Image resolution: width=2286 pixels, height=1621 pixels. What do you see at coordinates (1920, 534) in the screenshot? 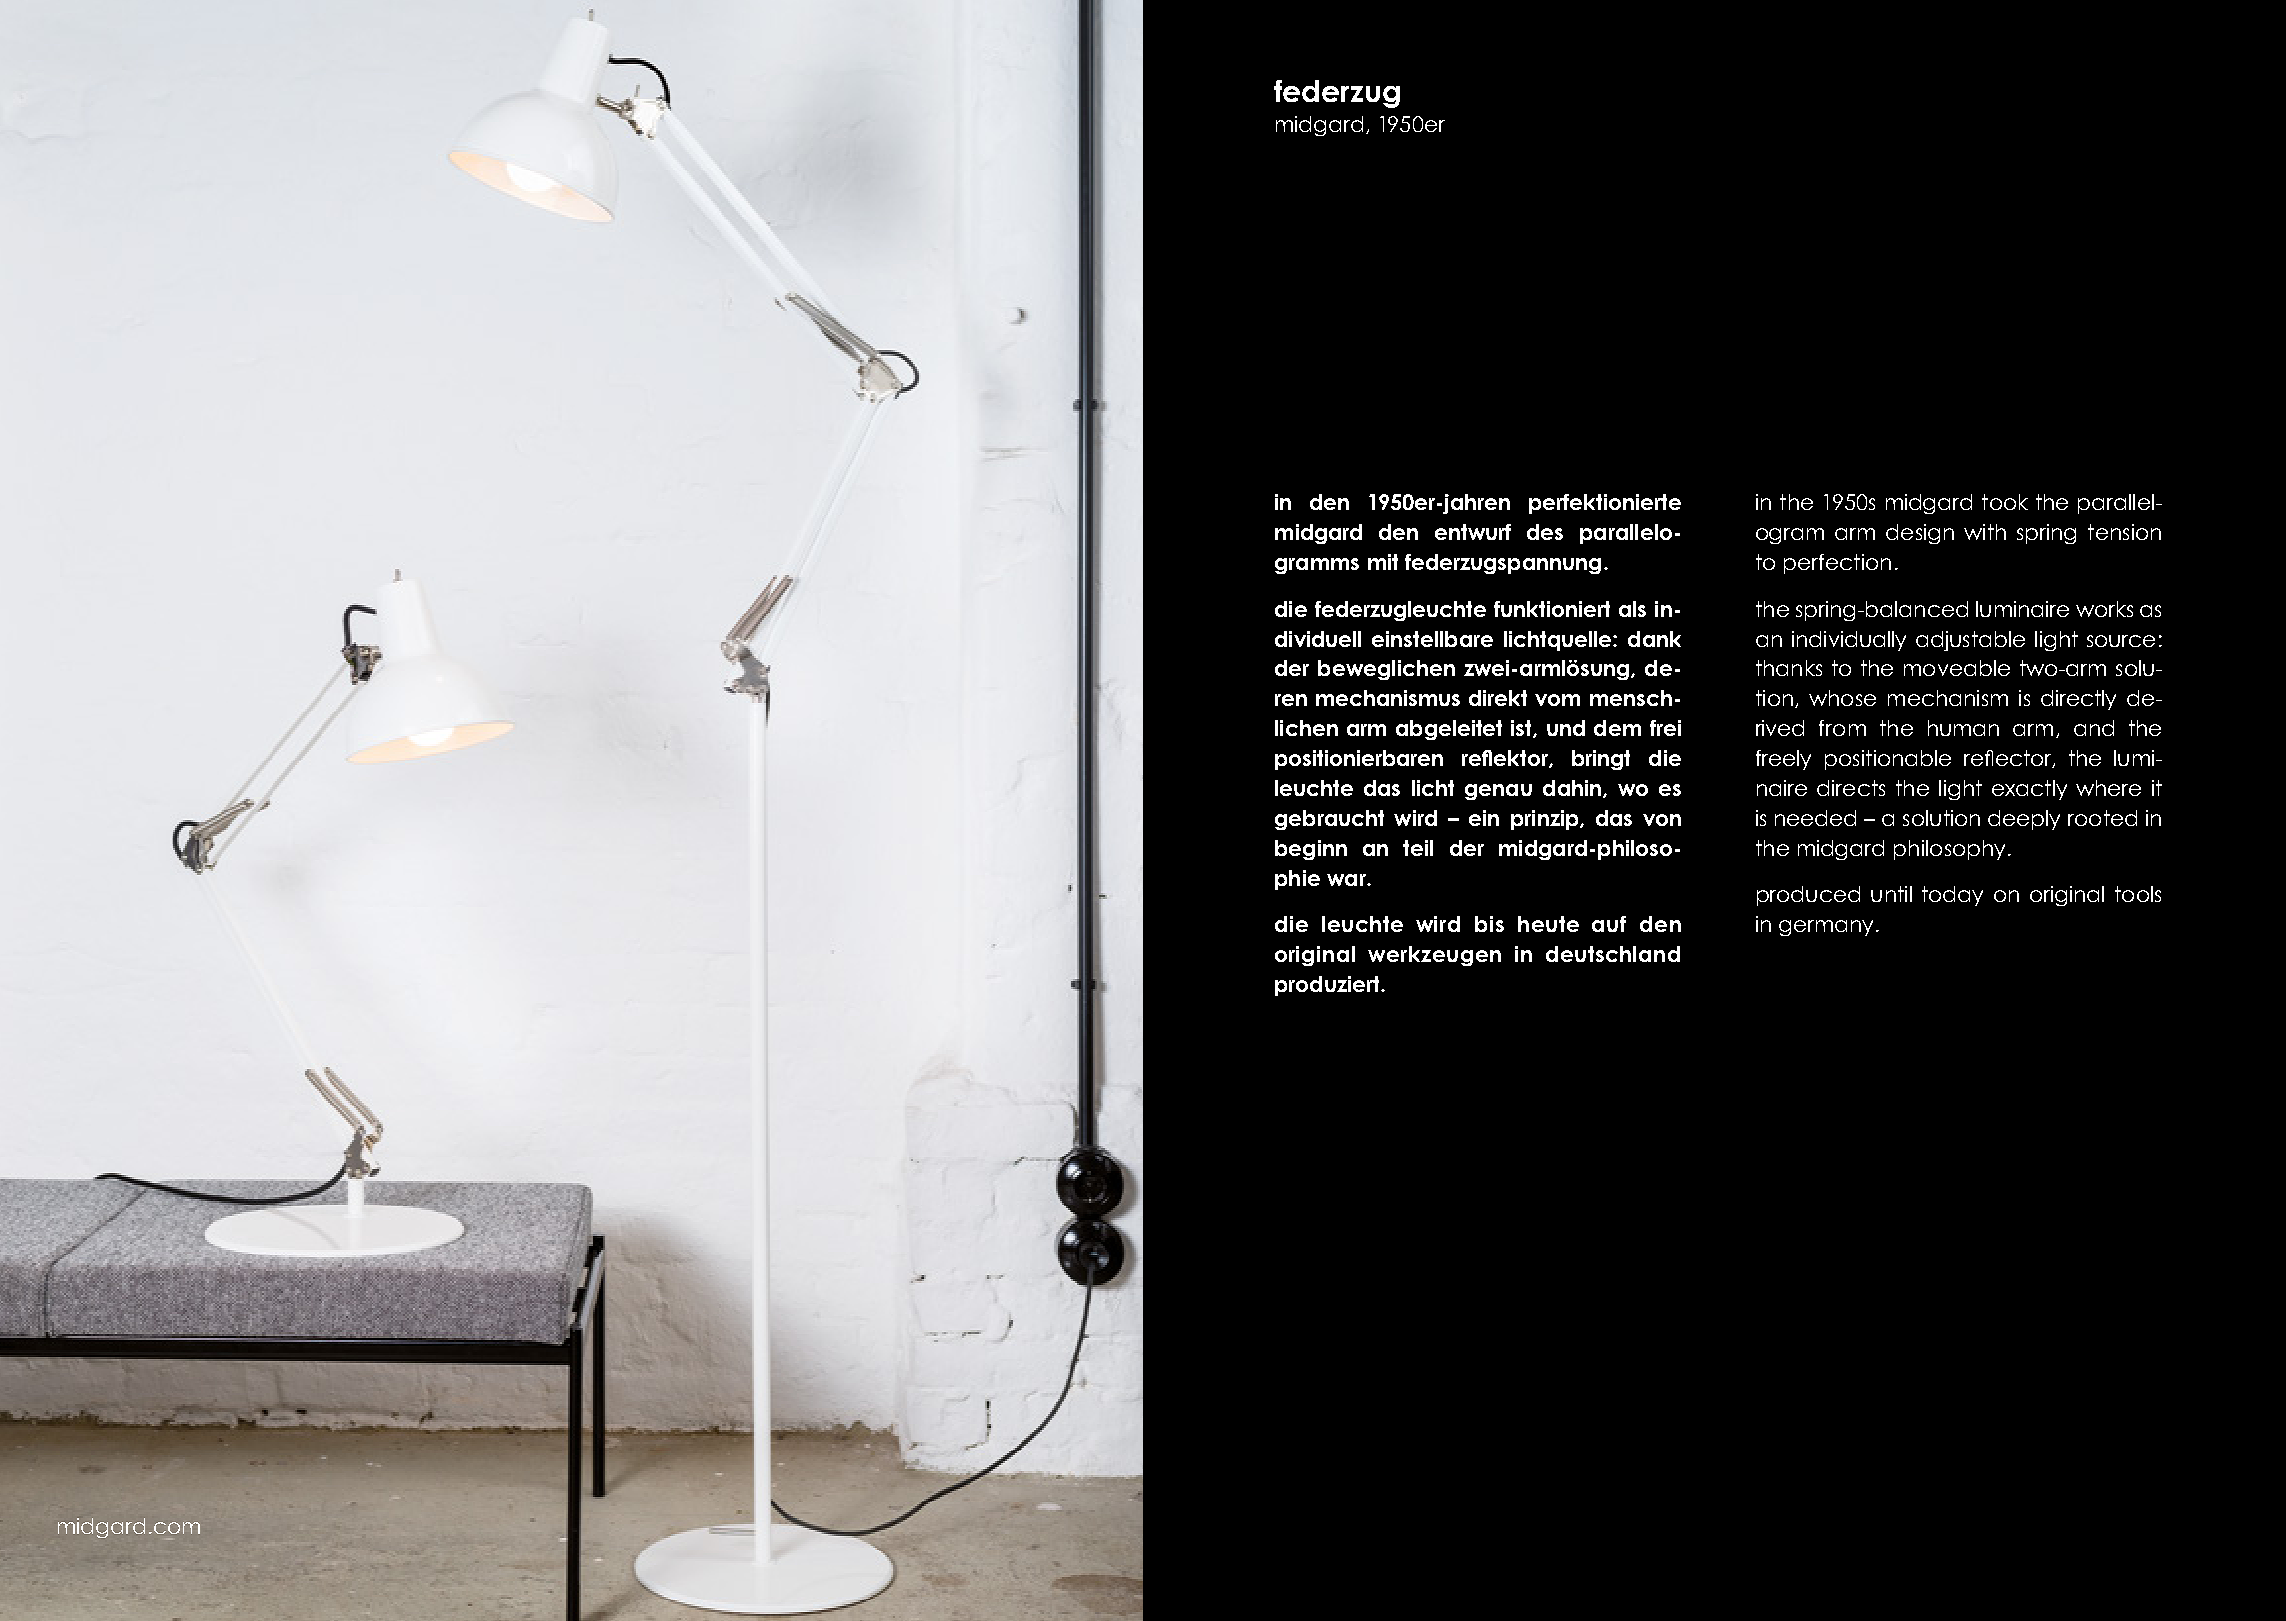
I see `design` at bounding box center [1920, 534].
